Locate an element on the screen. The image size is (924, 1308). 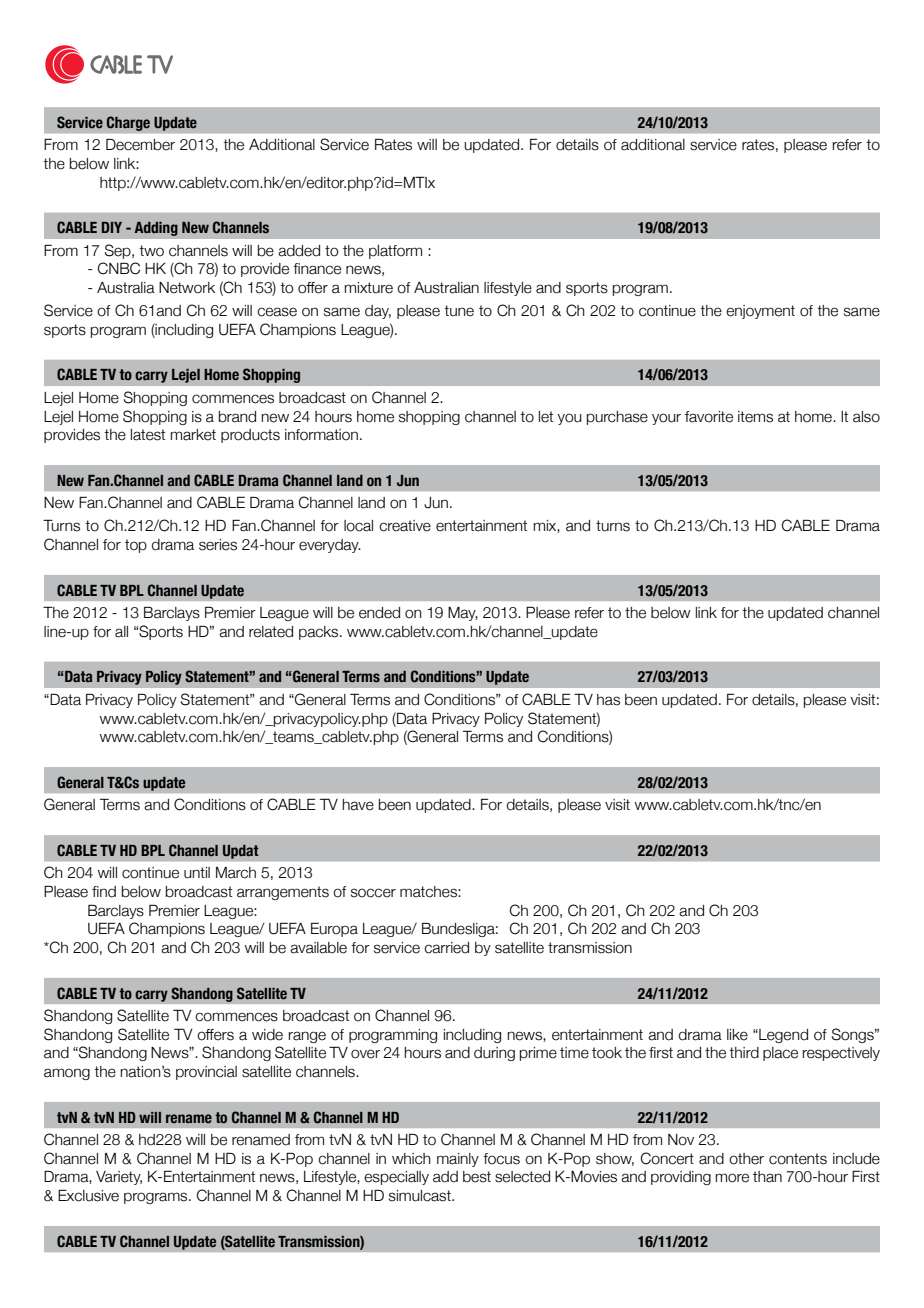
December is located at coordinates (140, 144).
